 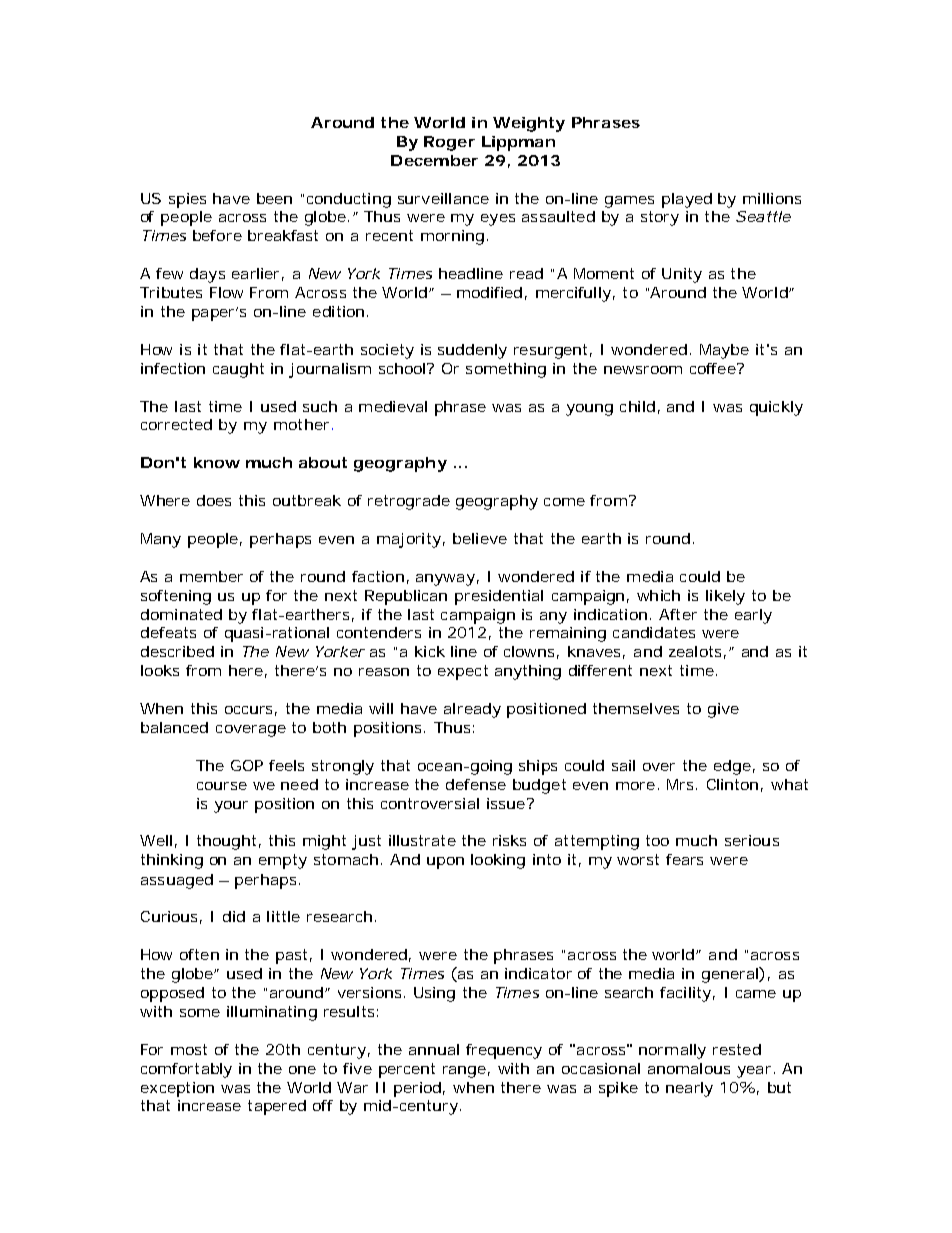 I want to click on played, so click(x=687, y=200).
